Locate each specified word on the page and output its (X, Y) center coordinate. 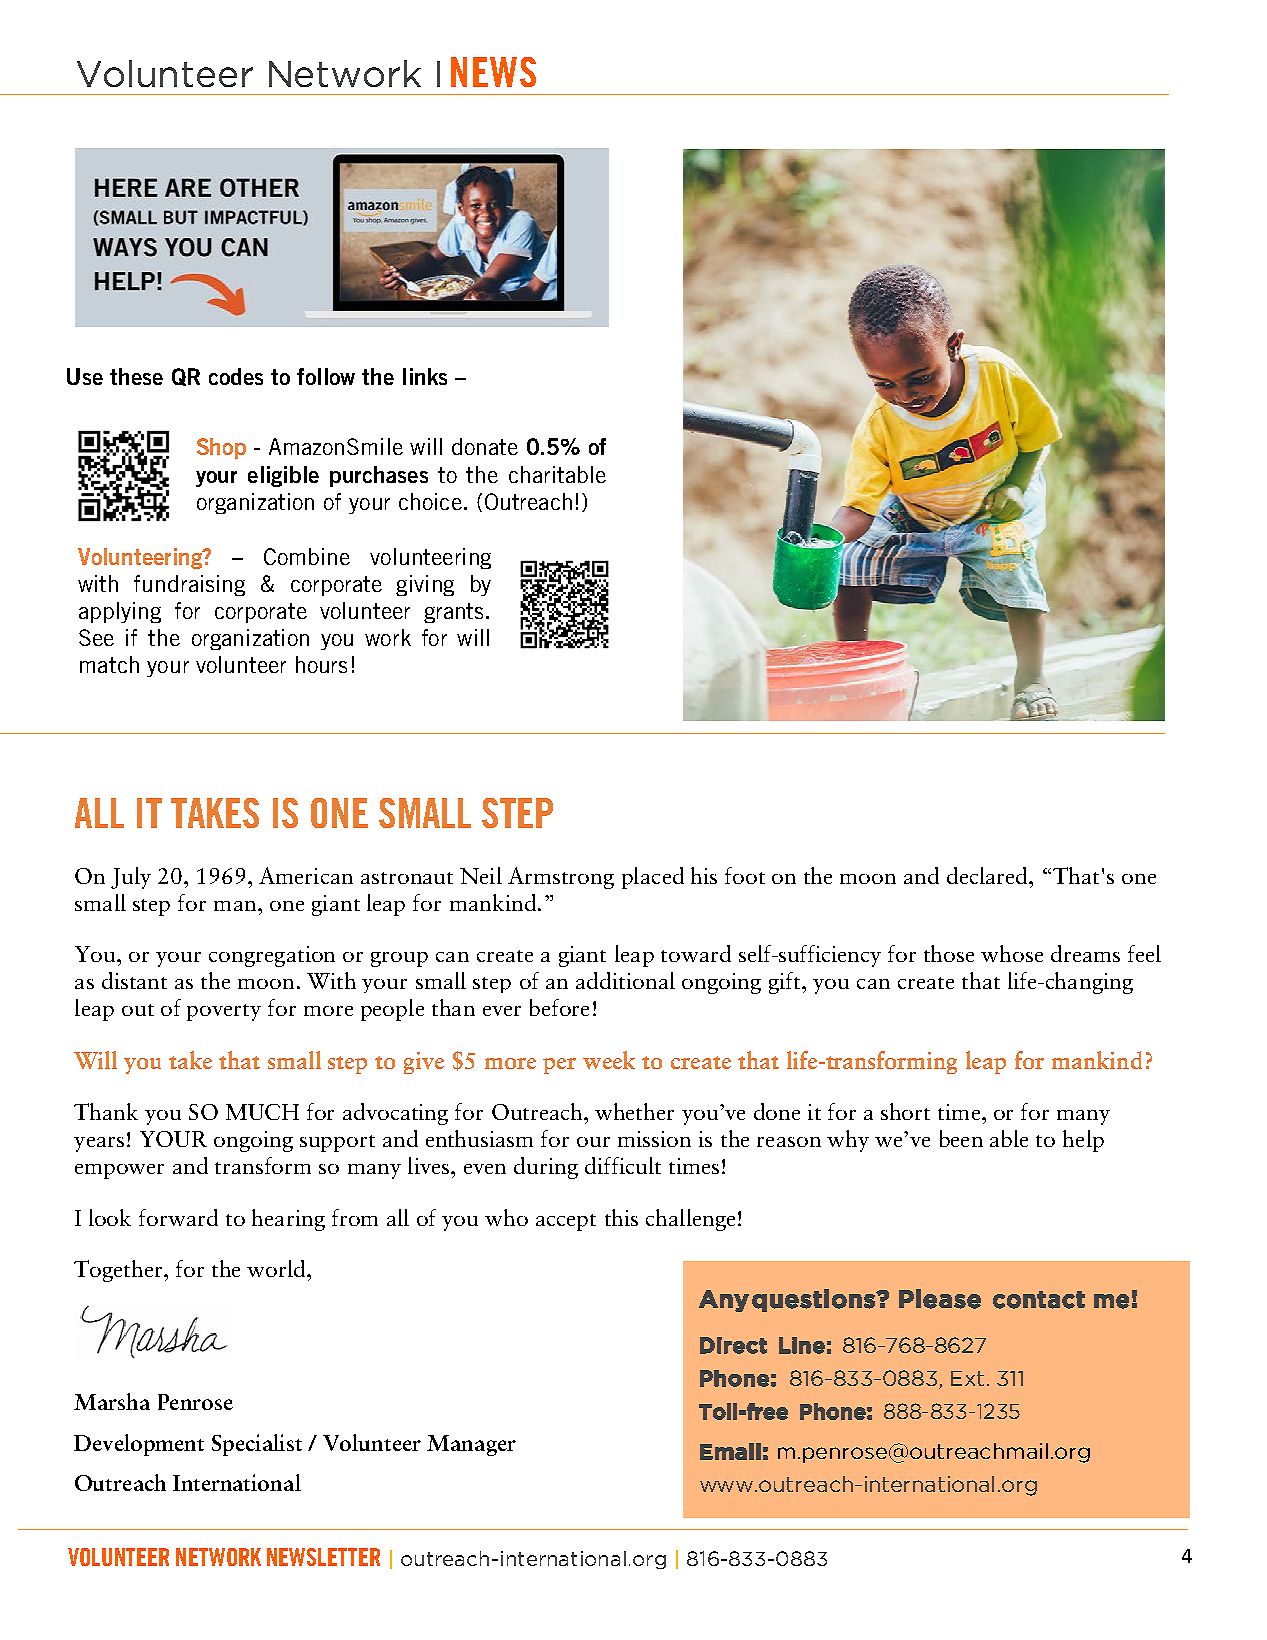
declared (988, 875)
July (131, 878)
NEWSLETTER (323, 1557)
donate (485, 446)
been (961, 1138)
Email (730, 1451)
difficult (623, 1165)
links (425, 376)
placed (653, 878)
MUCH (262, 1112)
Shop (221, 448)
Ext (967, 1378)
